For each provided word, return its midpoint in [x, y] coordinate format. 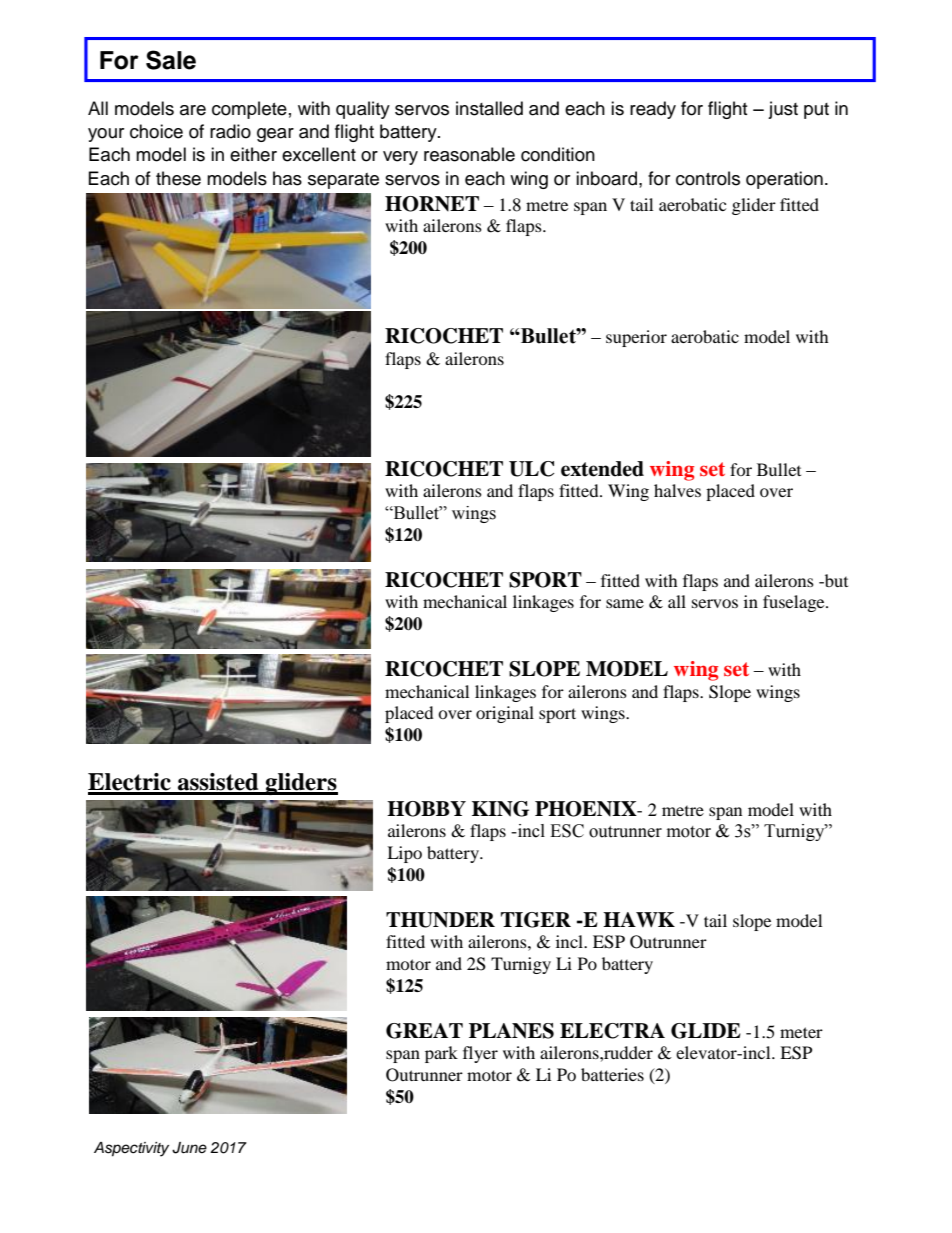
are [193, 110]
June [189, 1148]
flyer [480, 1054]
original [505, 714]
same [625, 603]
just [783, 110]
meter [801, 1032]
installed [489, 108]
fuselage [795, 603]
